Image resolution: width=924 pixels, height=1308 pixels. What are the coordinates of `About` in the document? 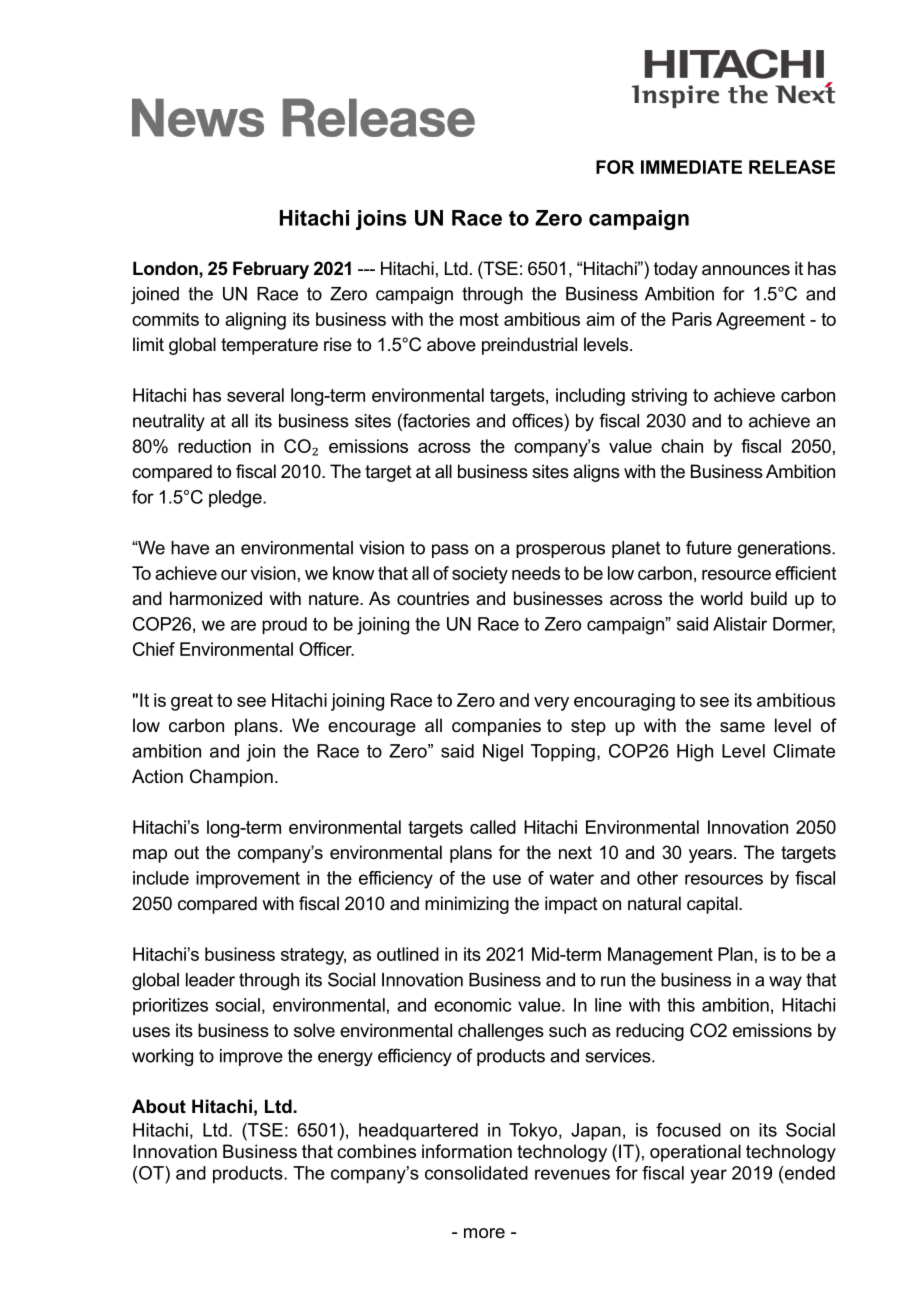 It's located at (159, 1106).
